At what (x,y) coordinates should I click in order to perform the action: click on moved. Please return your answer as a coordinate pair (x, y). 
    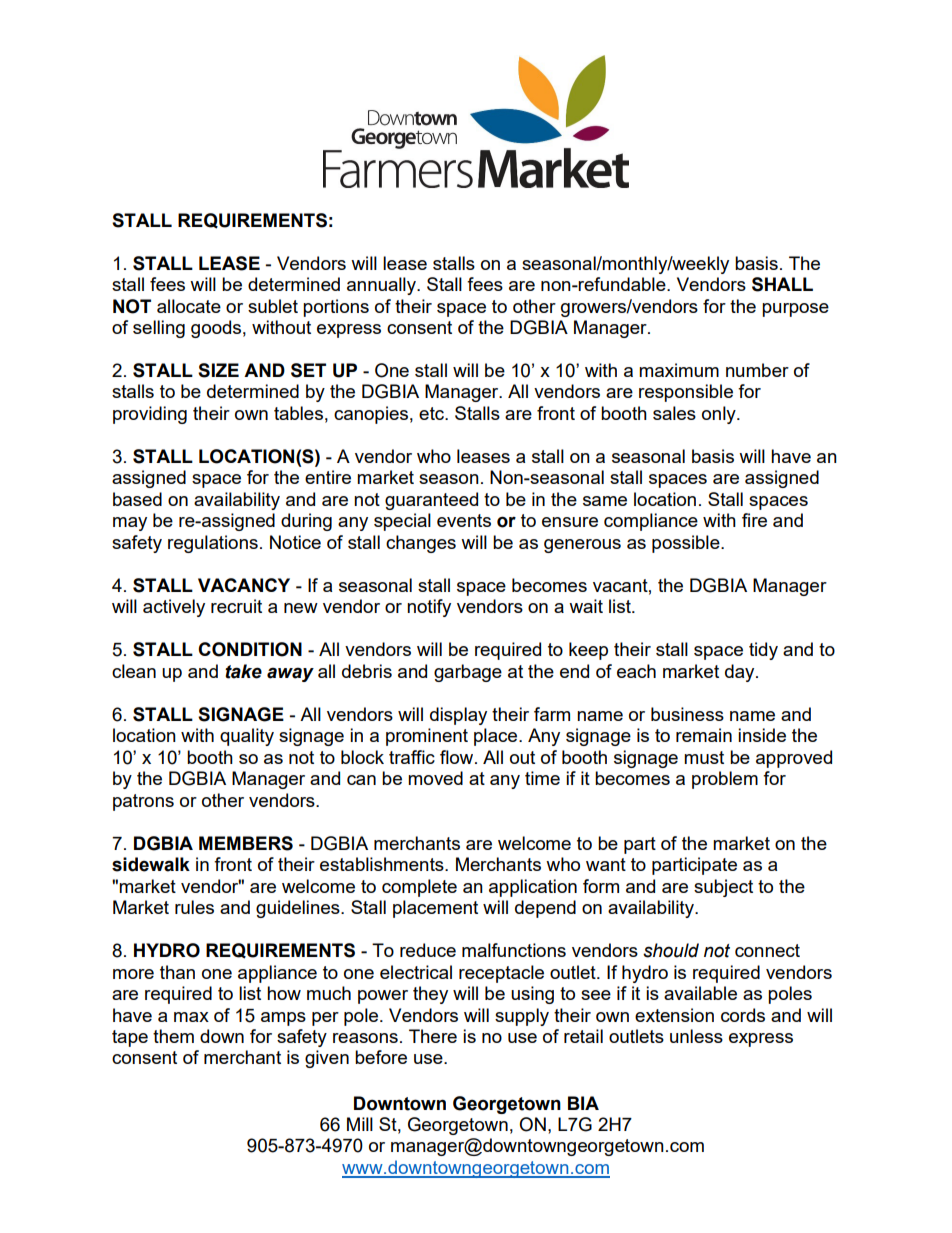
    Looking at the image, I should click on (435, 778).
